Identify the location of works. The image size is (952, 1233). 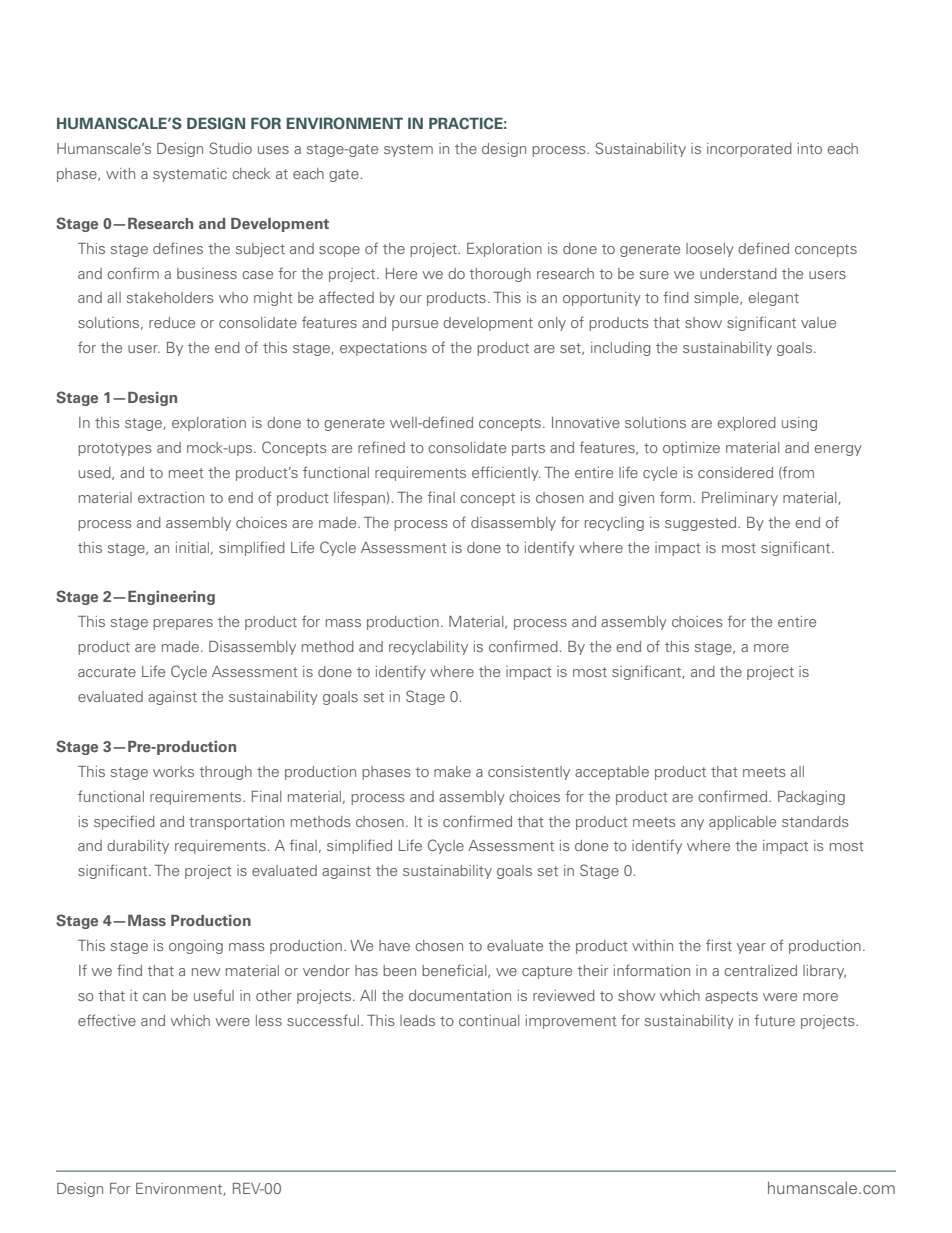
(173, 771).
